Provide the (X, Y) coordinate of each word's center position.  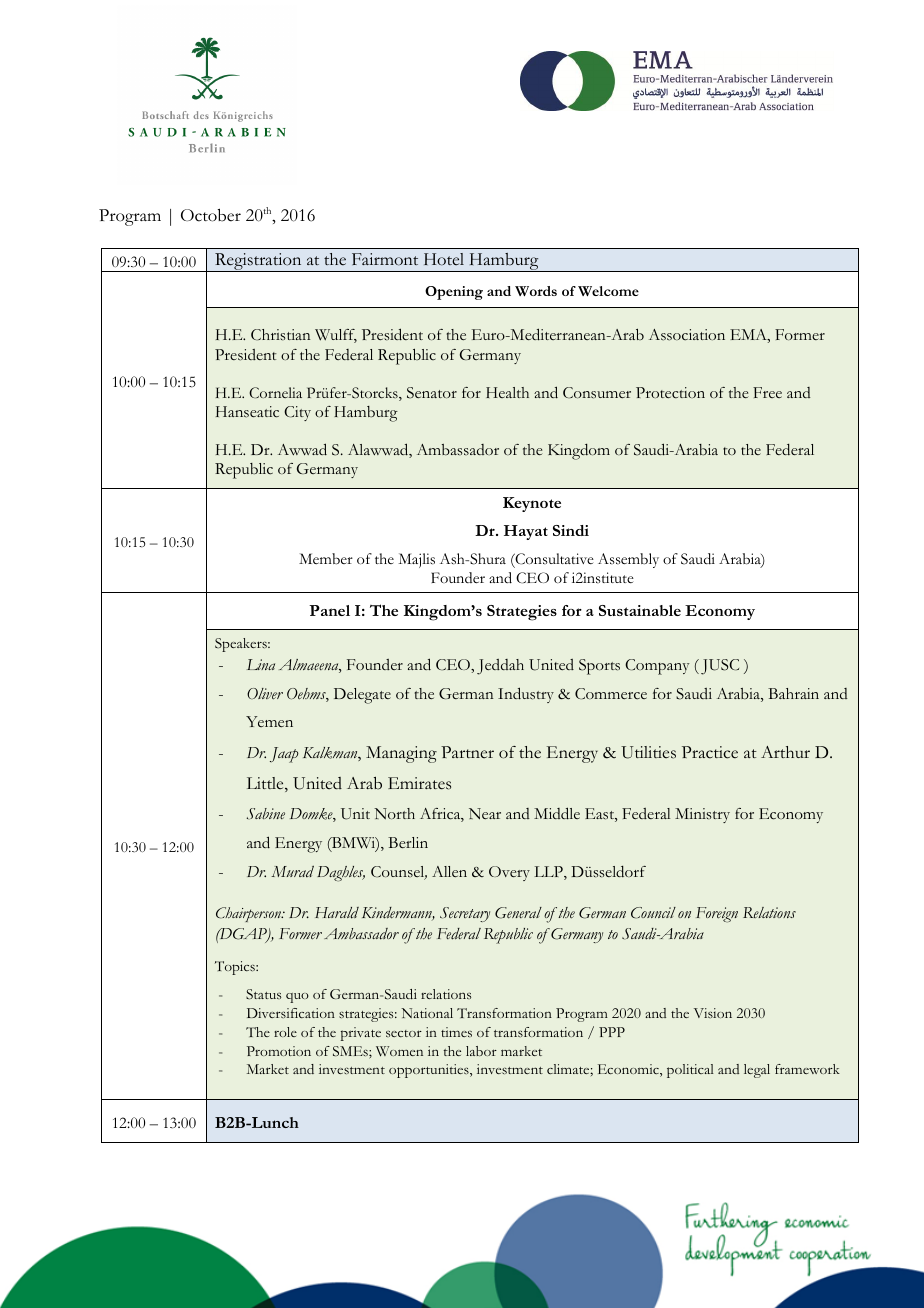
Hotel (444, 259)
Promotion (279, 1051)
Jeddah (500, 667)
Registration (258, 262)
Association (687, 335)
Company (657, 667)
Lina (261, 664)
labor (481, 1051)
